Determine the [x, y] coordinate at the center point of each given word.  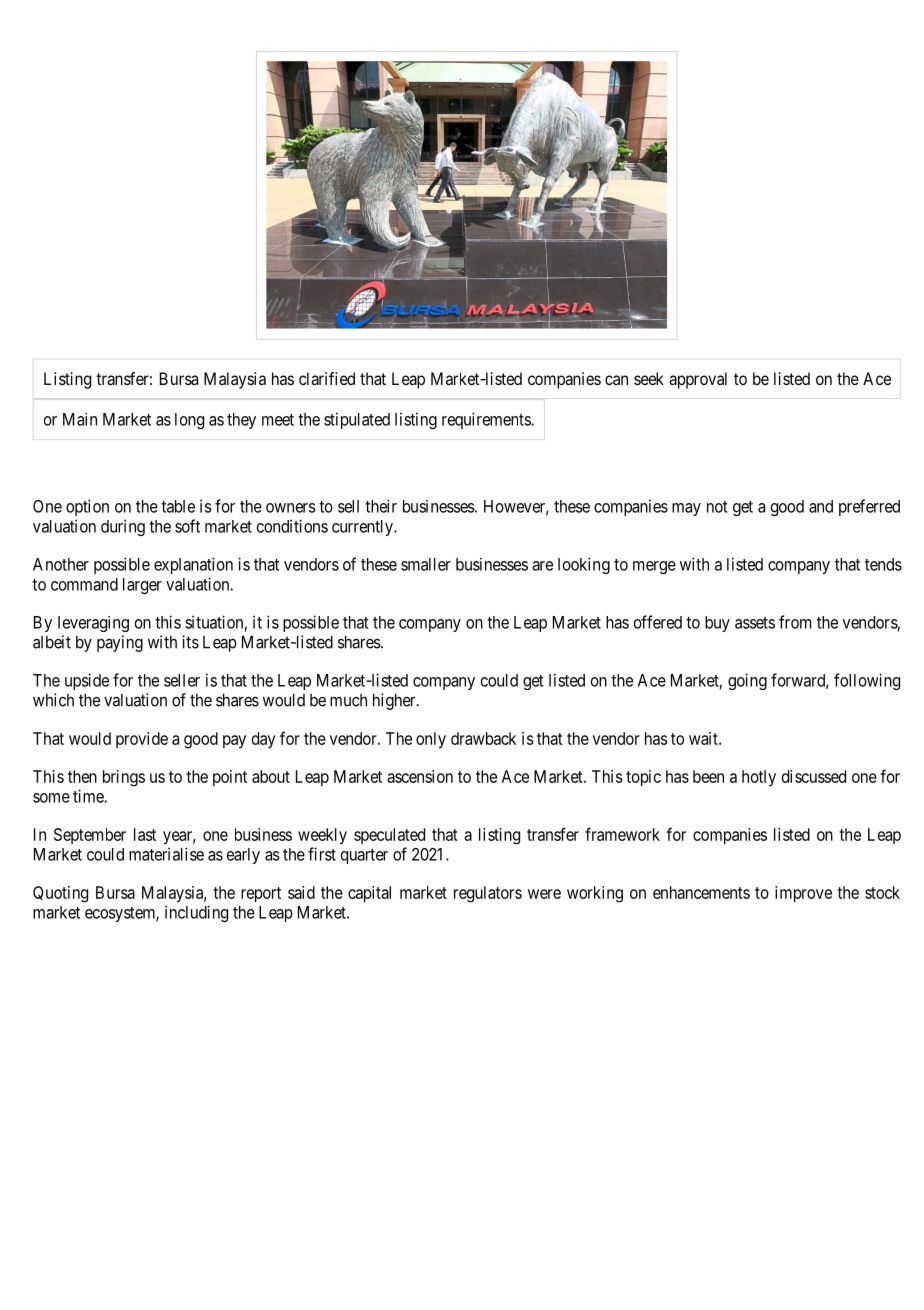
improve [803, 894]
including [196, 913]
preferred [869, 507]
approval [698, 380]
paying [120, 643]
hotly [759, 778]
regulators [488, 894]
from [795, 622]
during [123, 527]
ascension [420, 776]
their [381, 506]
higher [395, 701]
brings [124, 778]
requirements [487, 420]
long [189, 421]
